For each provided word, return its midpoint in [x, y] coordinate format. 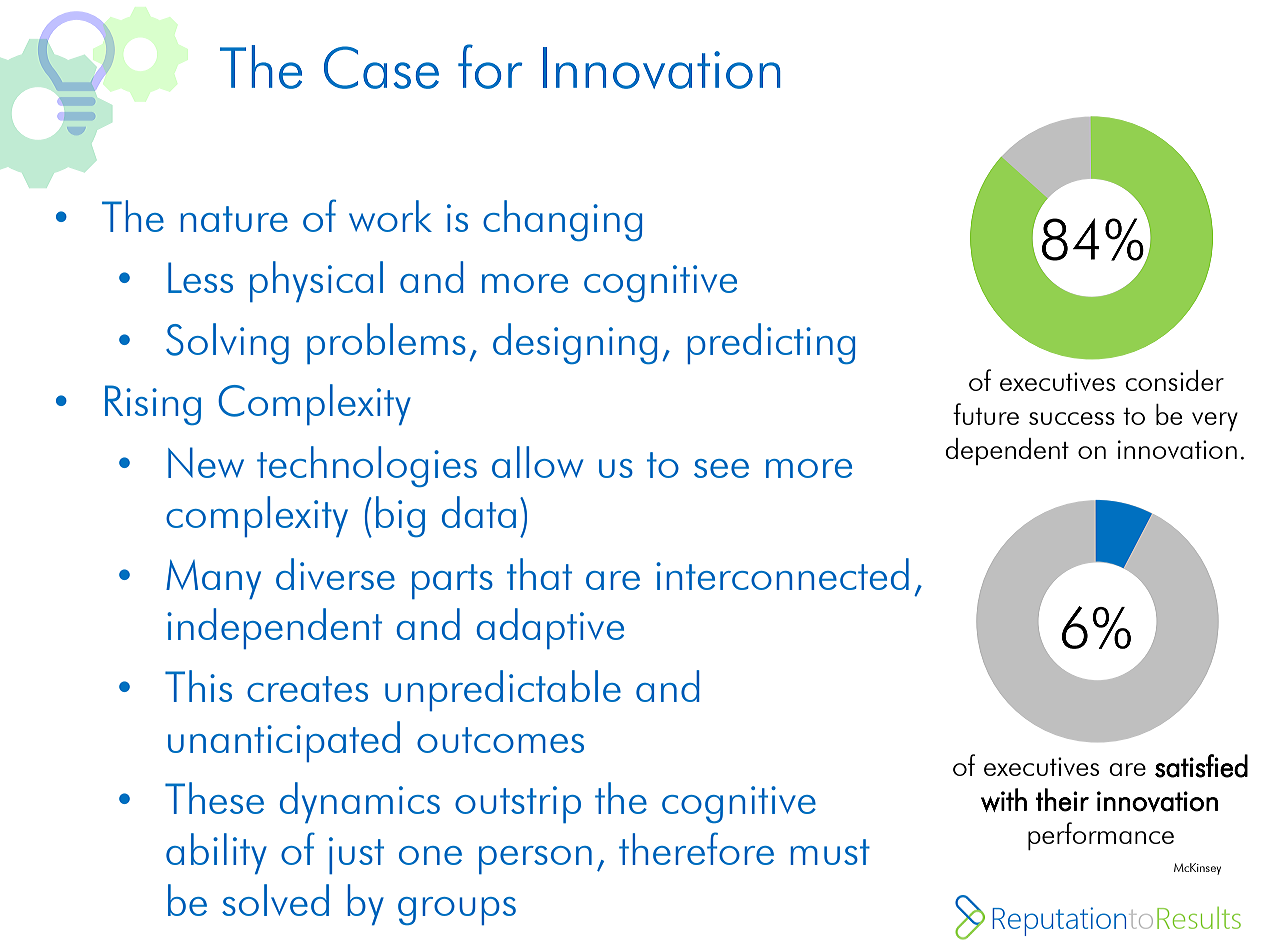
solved [275, 900]
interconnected [782, 574]
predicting [771, 343]
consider [1175, 380]
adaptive [550, 628]
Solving [227, 343]
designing [575, 343]
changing [562, 220]
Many [213, 579]
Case [381, 67]
